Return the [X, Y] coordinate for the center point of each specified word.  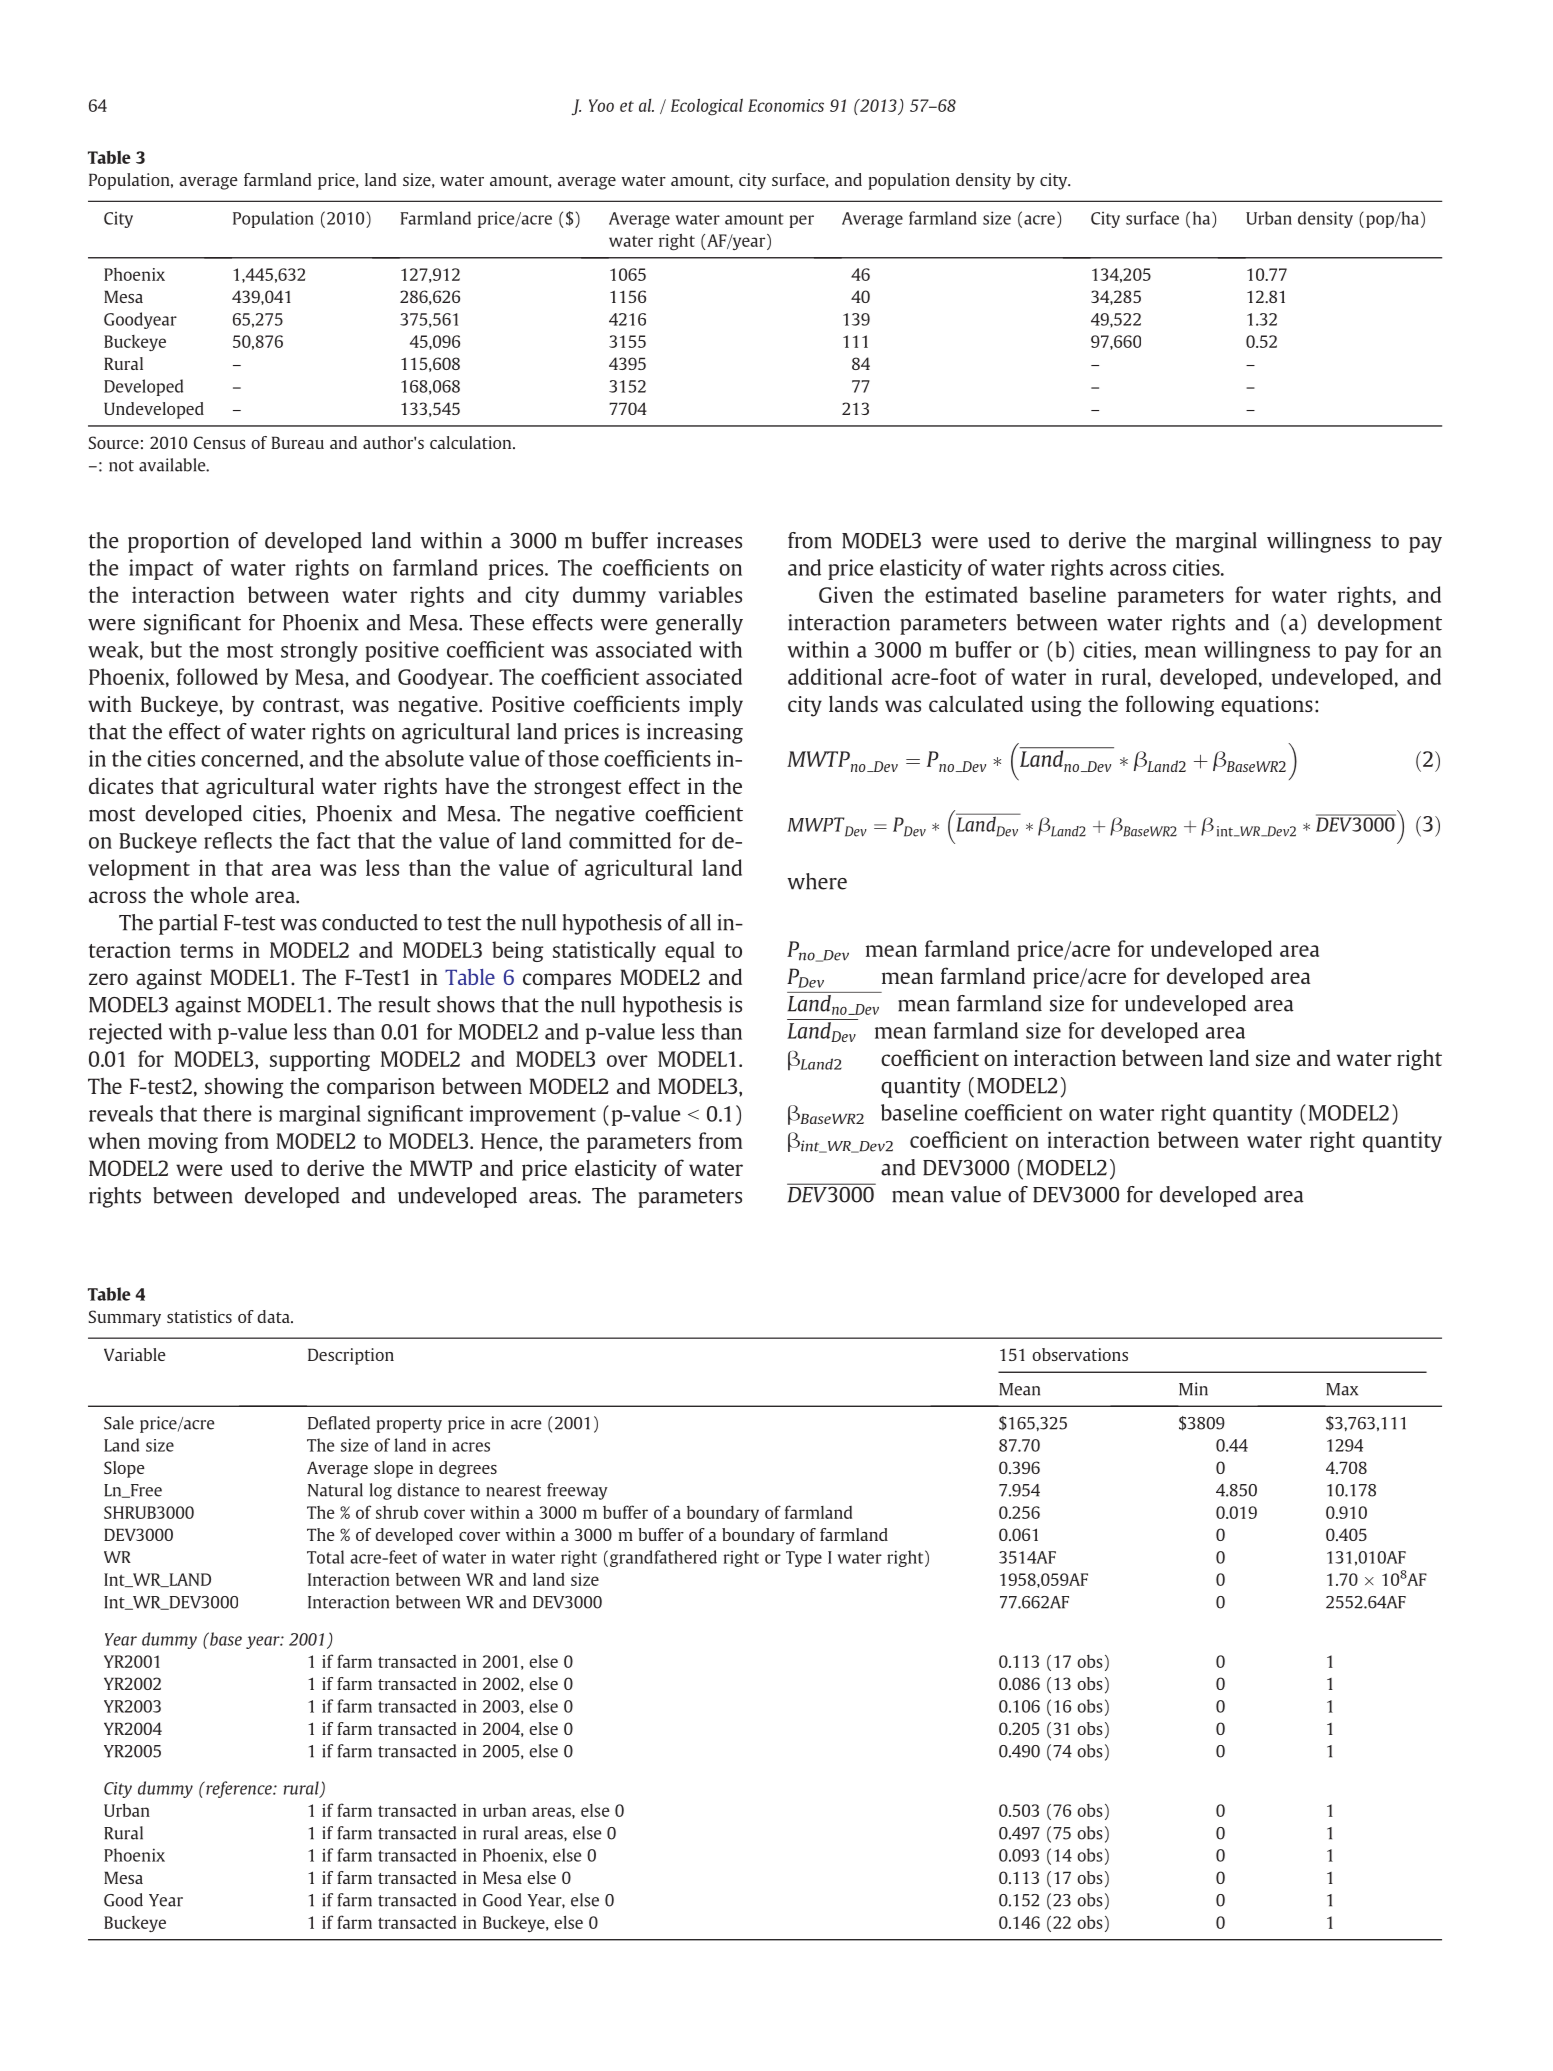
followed [217, 676]
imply [716, 706]
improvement [533, 1115]
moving [183, 1142]
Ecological [707, 107]
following [1170, 706]
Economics [786, 105]
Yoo [601, 105]
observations [1080, 1354]
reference [239, 1789]
